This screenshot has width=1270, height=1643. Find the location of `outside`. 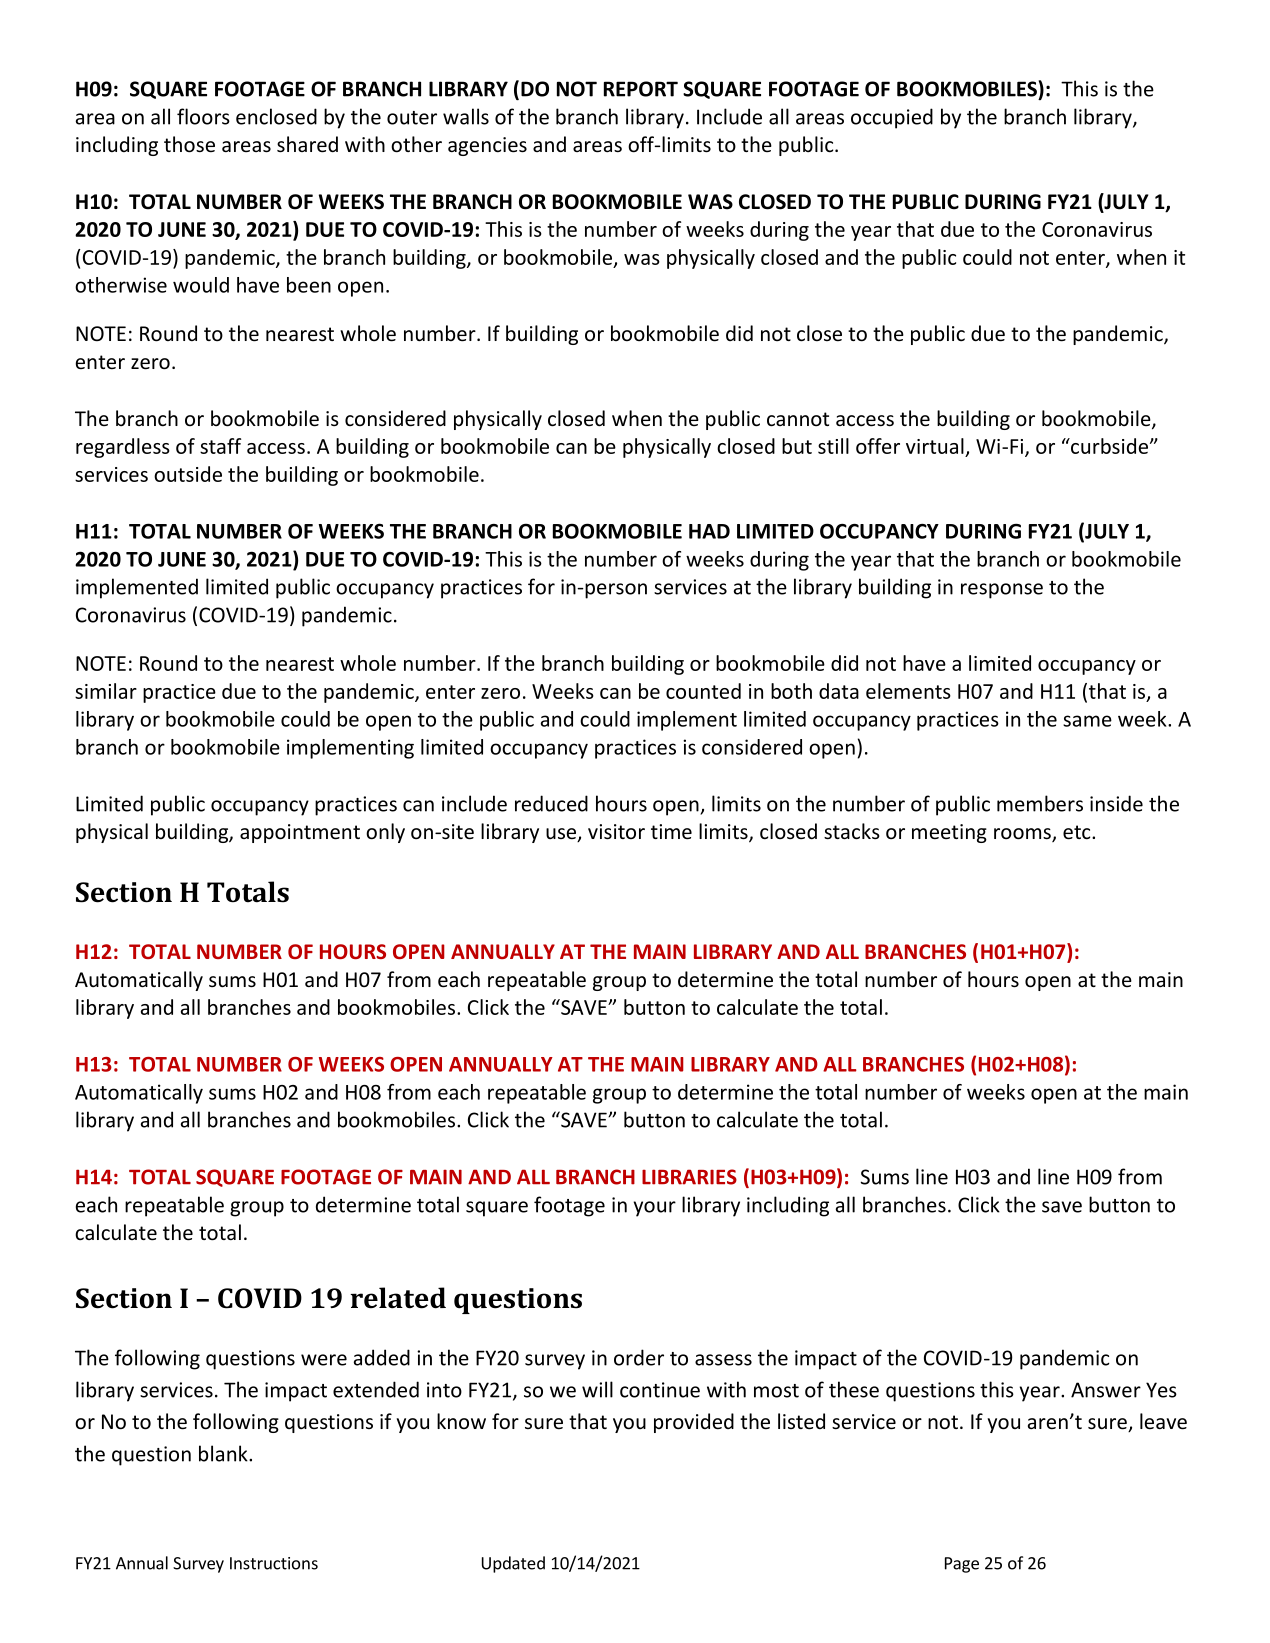

outside is located at coordinates (188, 474).
